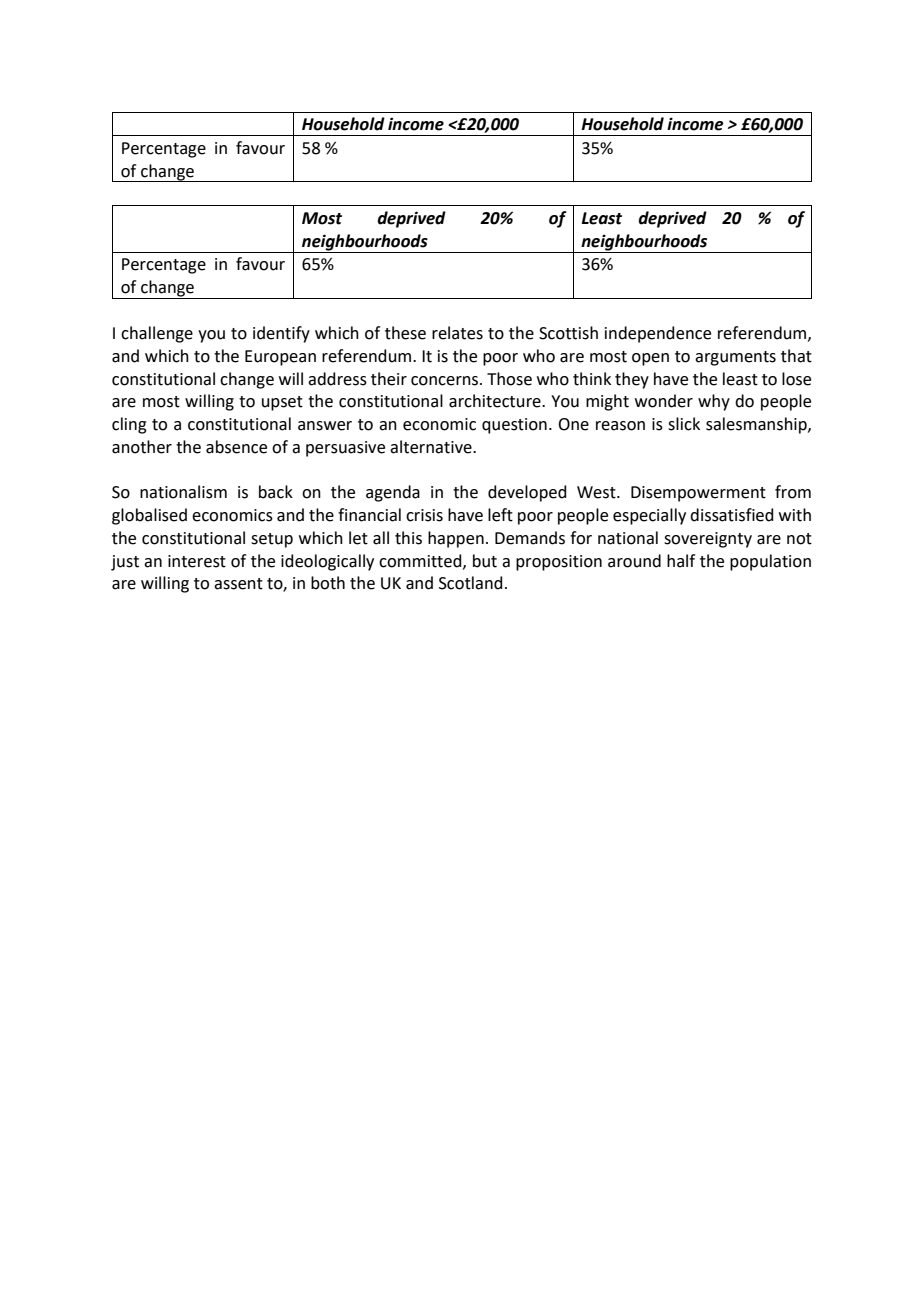  Describe the element at coordinates (757, 425) in the image. I see `salesmanship` at that location.
